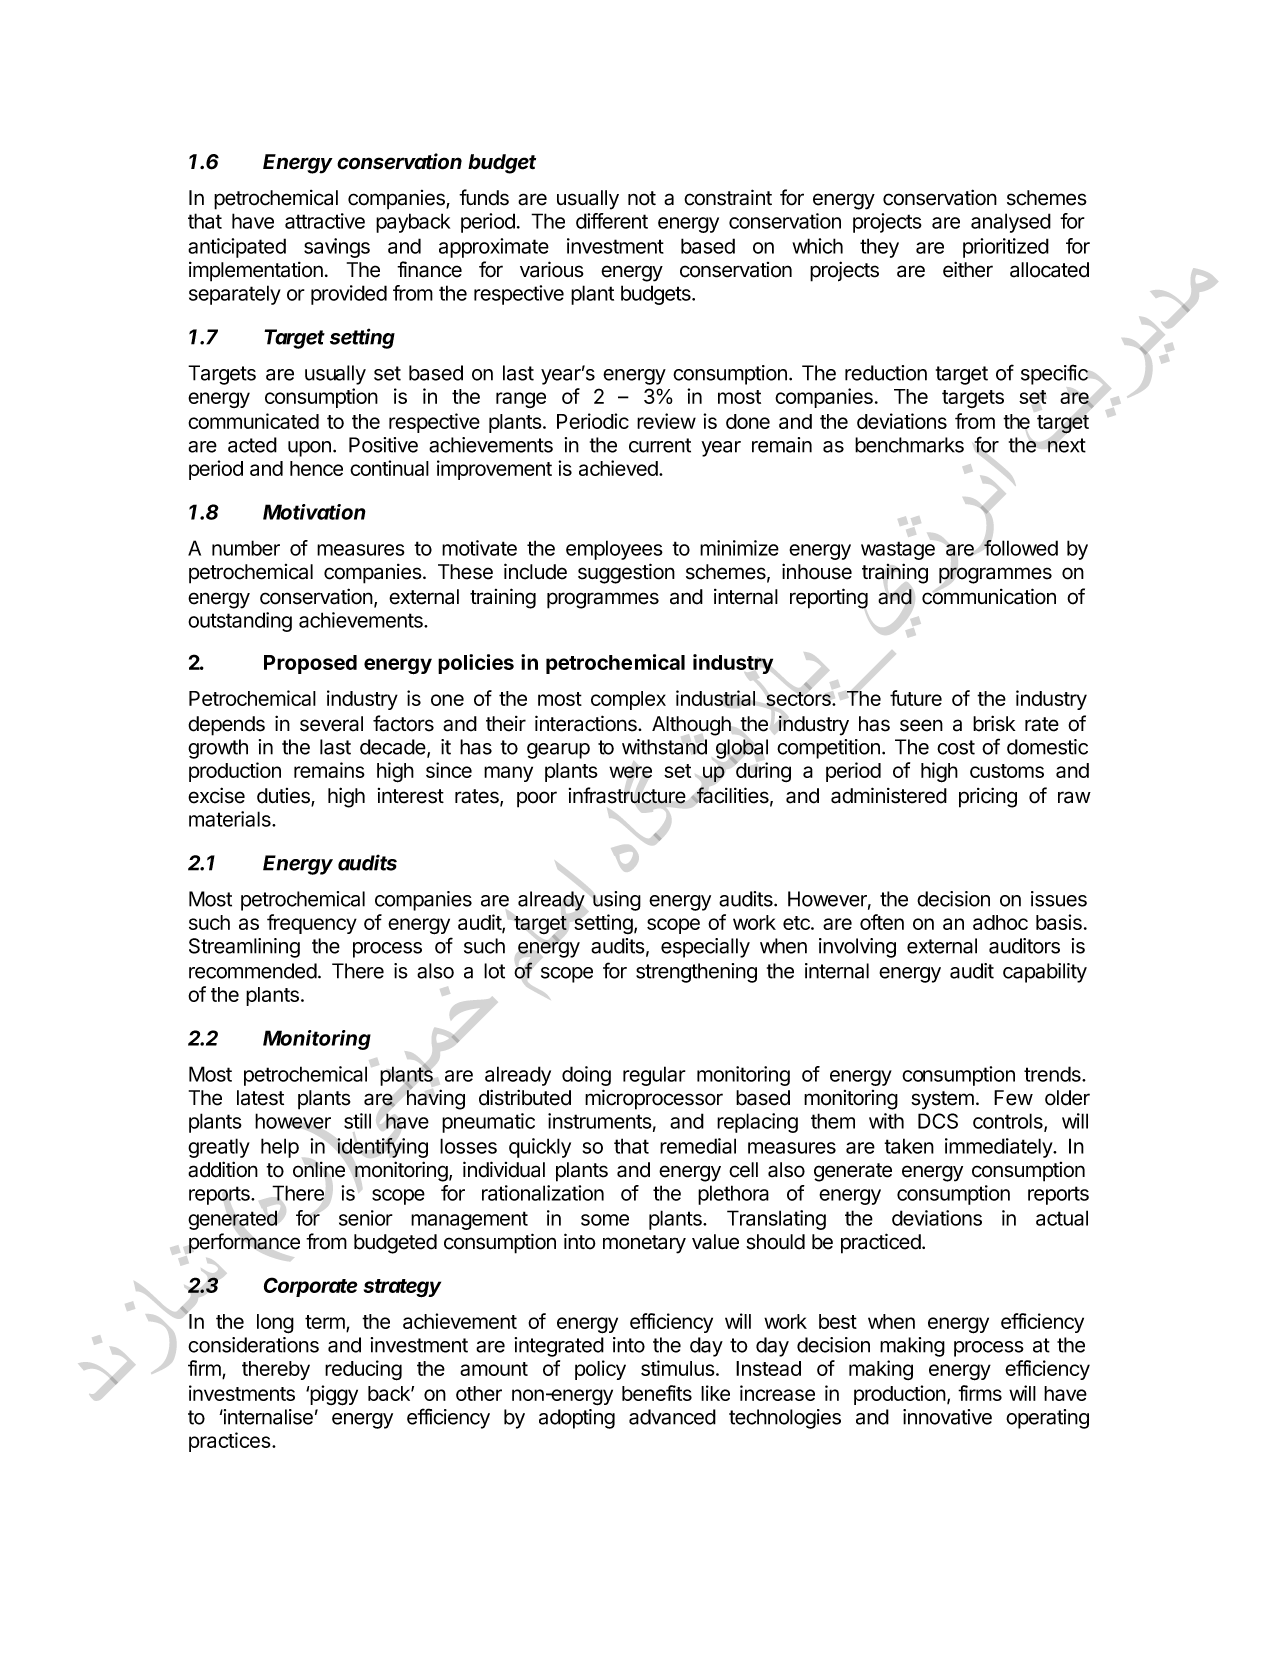 The width and height of the screenshot is (1277, 1653). I want to click on reducing, so click(363, 1370).
